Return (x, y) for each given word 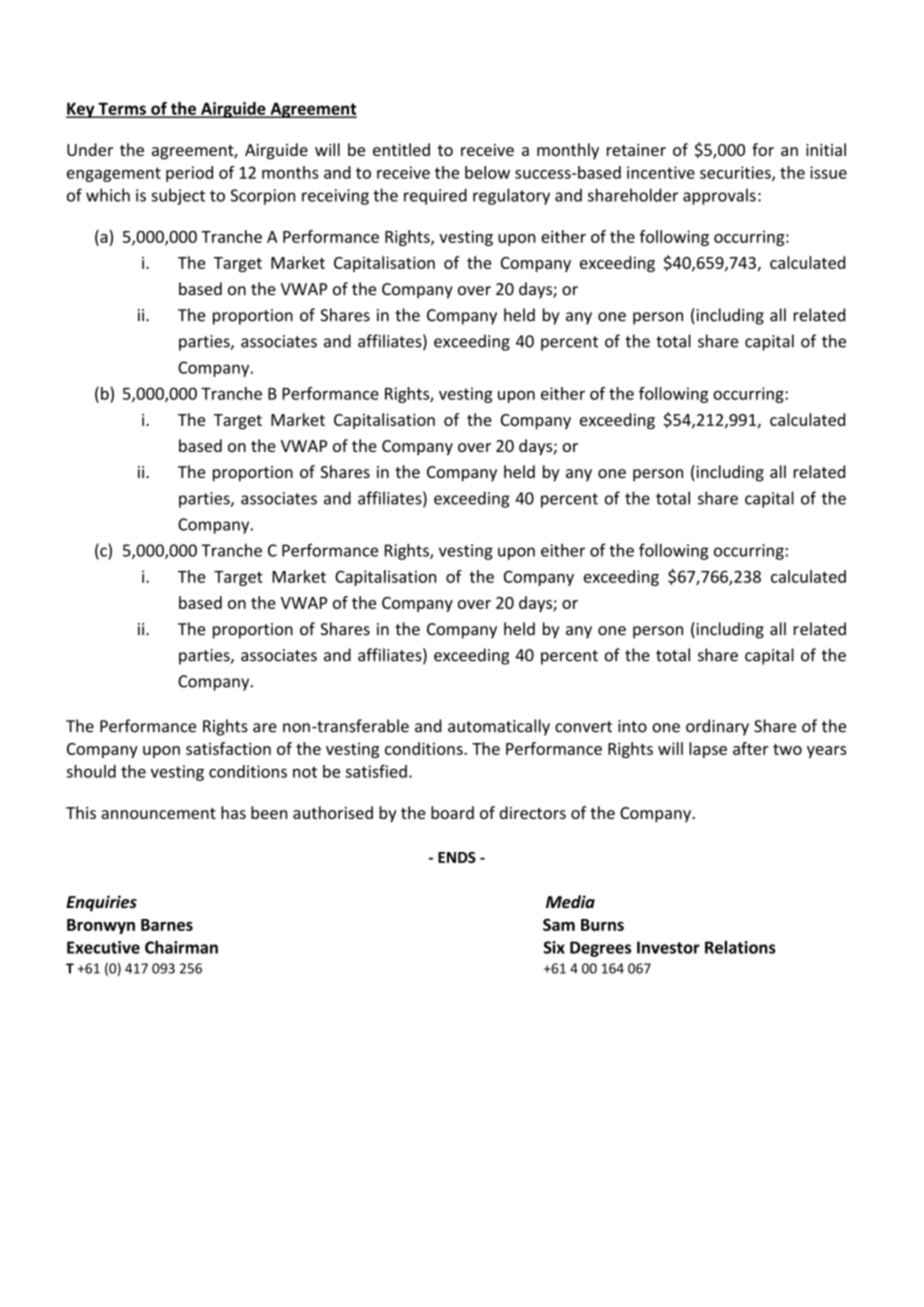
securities (736, 173)
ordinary (717, 727)
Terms (122, 109)
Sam (559, 924)
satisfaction (228, 748)
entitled (401, 149)
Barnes (167, 925)
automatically (499, 727)
